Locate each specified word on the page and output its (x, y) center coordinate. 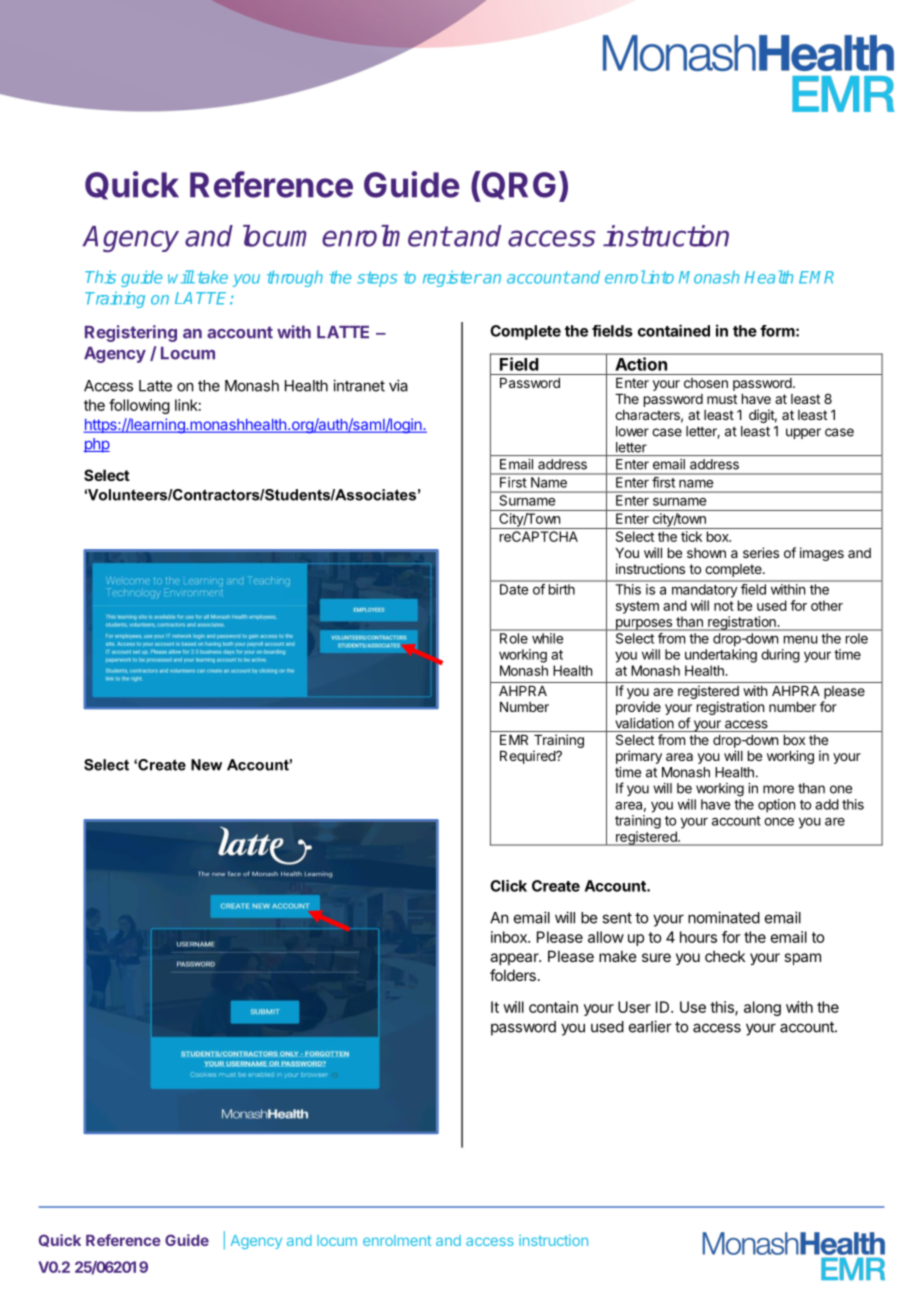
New (206, 765)
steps (377, 279)
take (213, 277)
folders (513, 975)
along (762, 1008)
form (777, 331)
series (761, 552)
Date (514, 589)
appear (515, 959)
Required (528, 757)
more (778, 789)
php (96, 445)
